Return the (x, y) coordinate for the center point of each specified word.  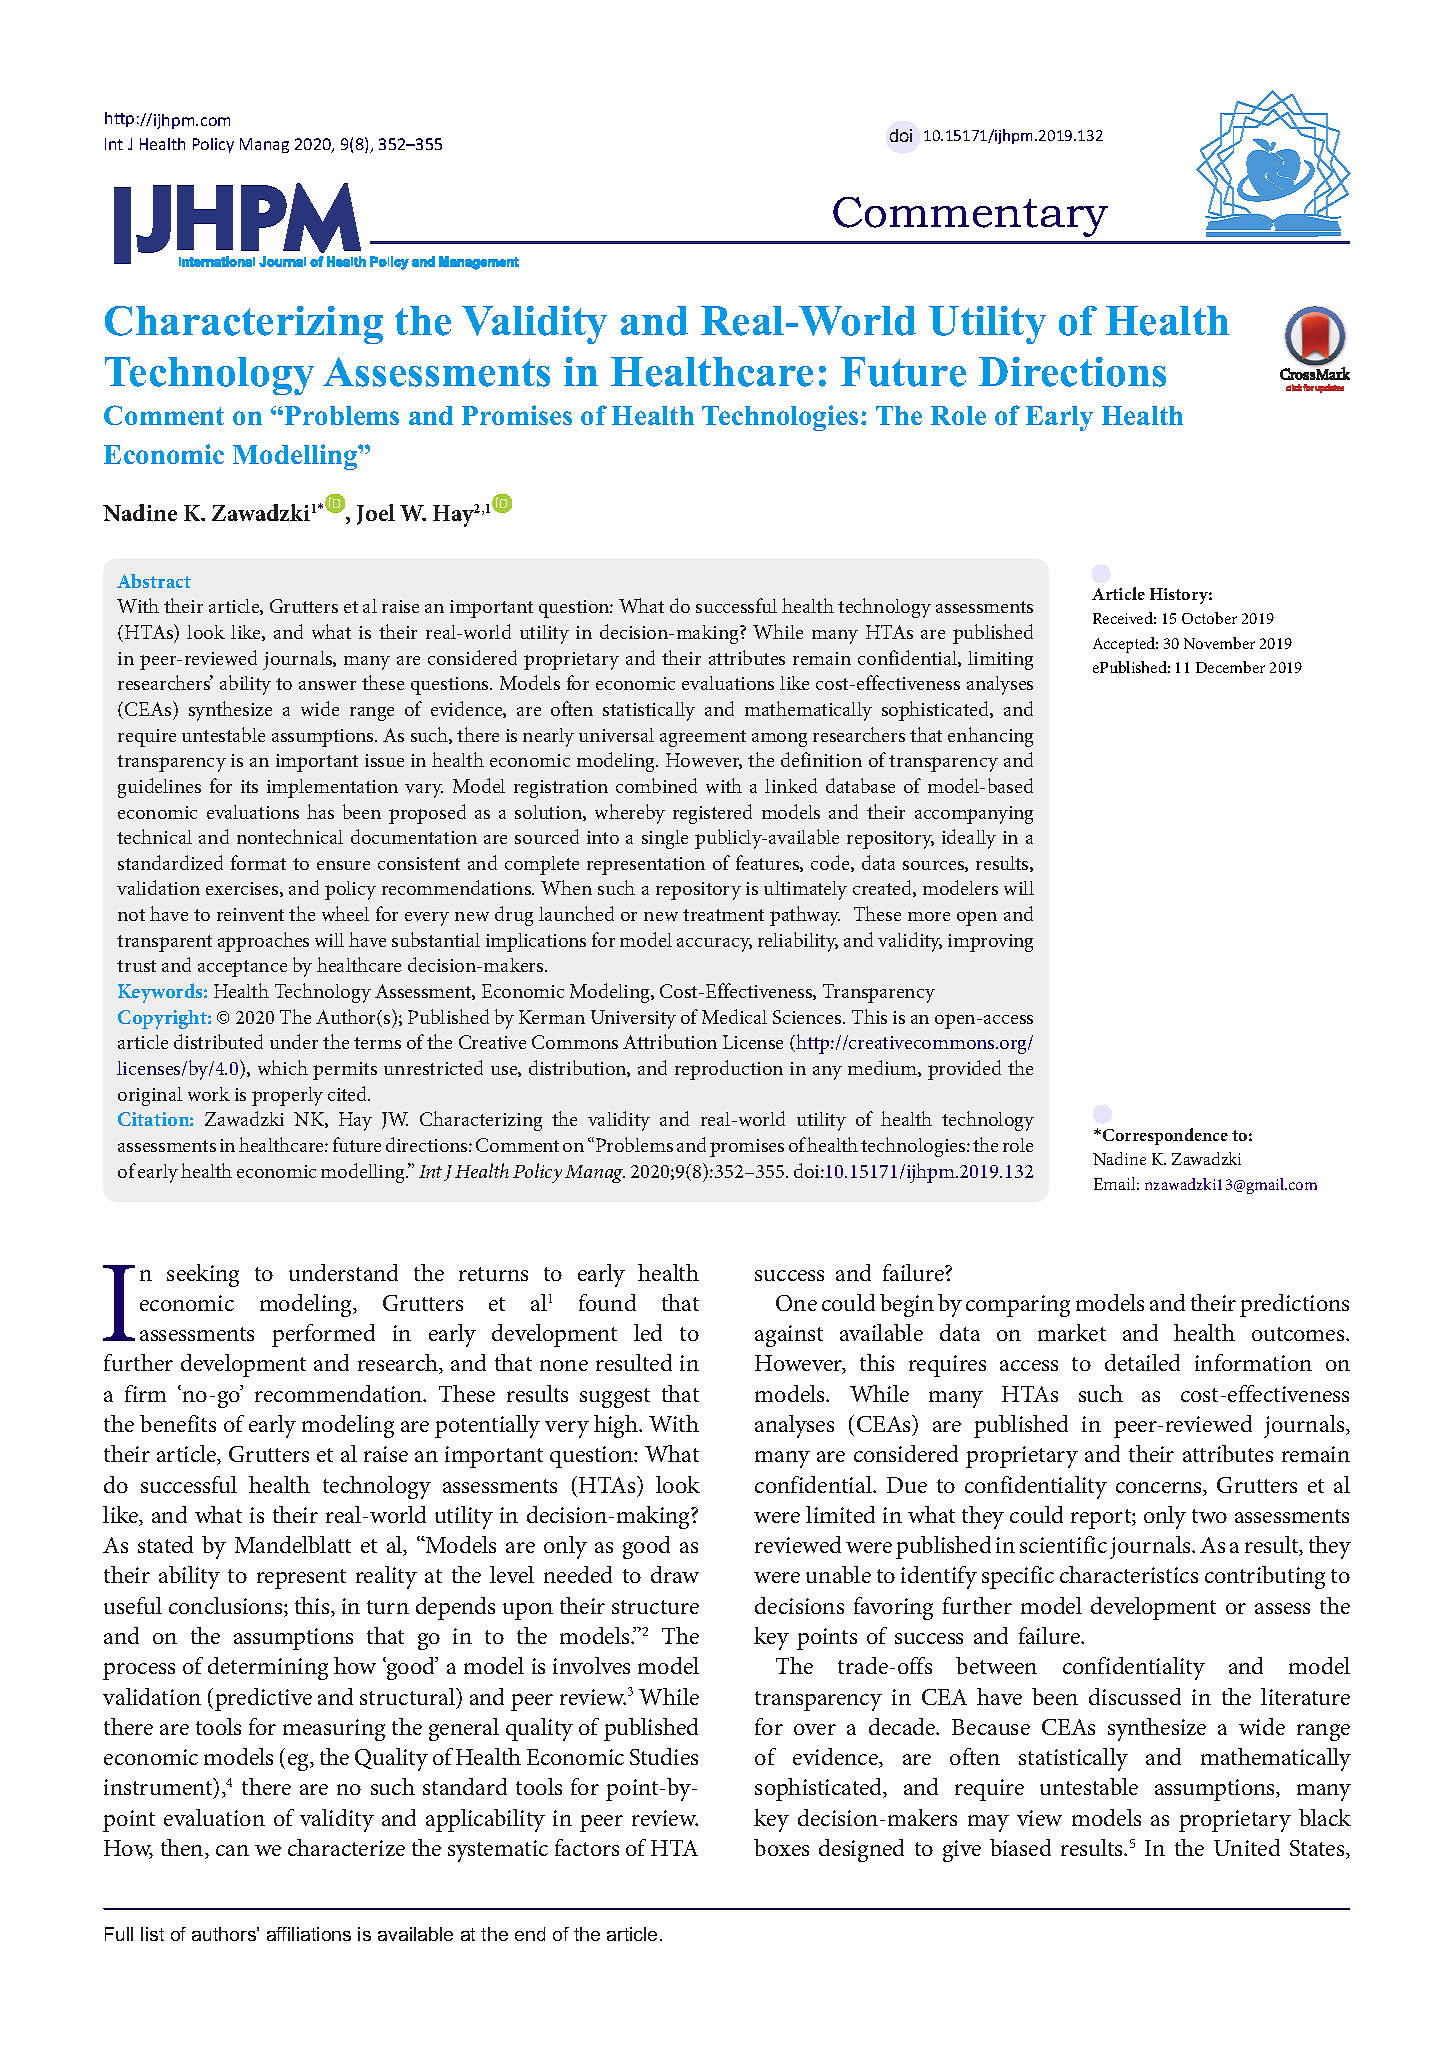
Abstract (154, 581)
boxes (781, 1847)
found (607, 1302)
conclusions (227, 1607)
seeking (203, 1275)
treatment (723, 915)
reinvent (250, 914)
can (232, 1850)
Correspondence (1165, 1136)
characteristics (1129, 1574)
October (1209, 618)
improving (990, 943)
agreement (703, 738)
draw (675, 1574)
